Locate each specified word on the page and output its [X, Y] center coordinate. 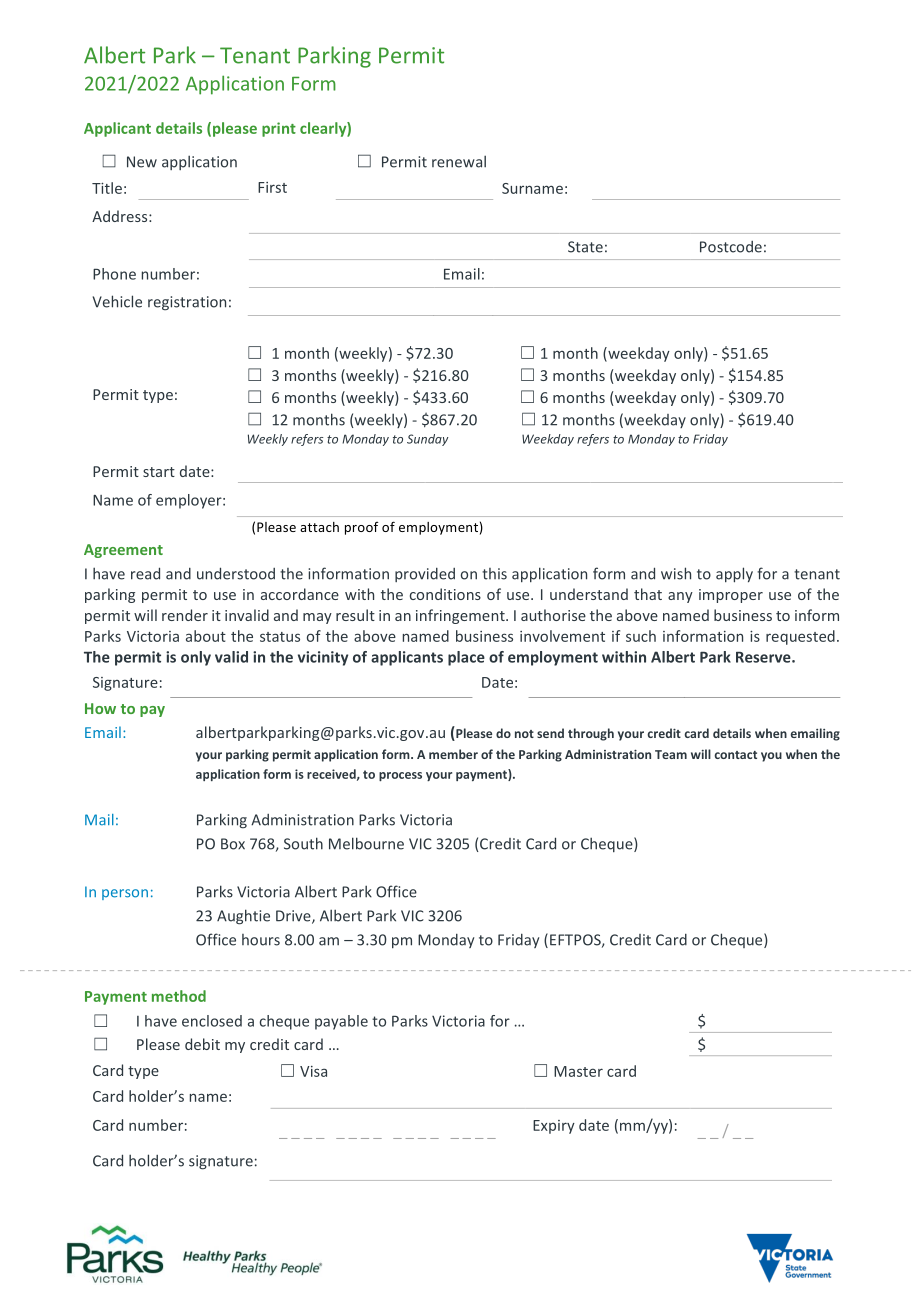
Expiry [554, 1127]
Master [578, 1071]
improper [731, 596]
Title [107, 188]
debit [202, 1044]
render [185, 615]
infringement [461, 616]
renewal [459, 161]
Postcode [731, 247]
